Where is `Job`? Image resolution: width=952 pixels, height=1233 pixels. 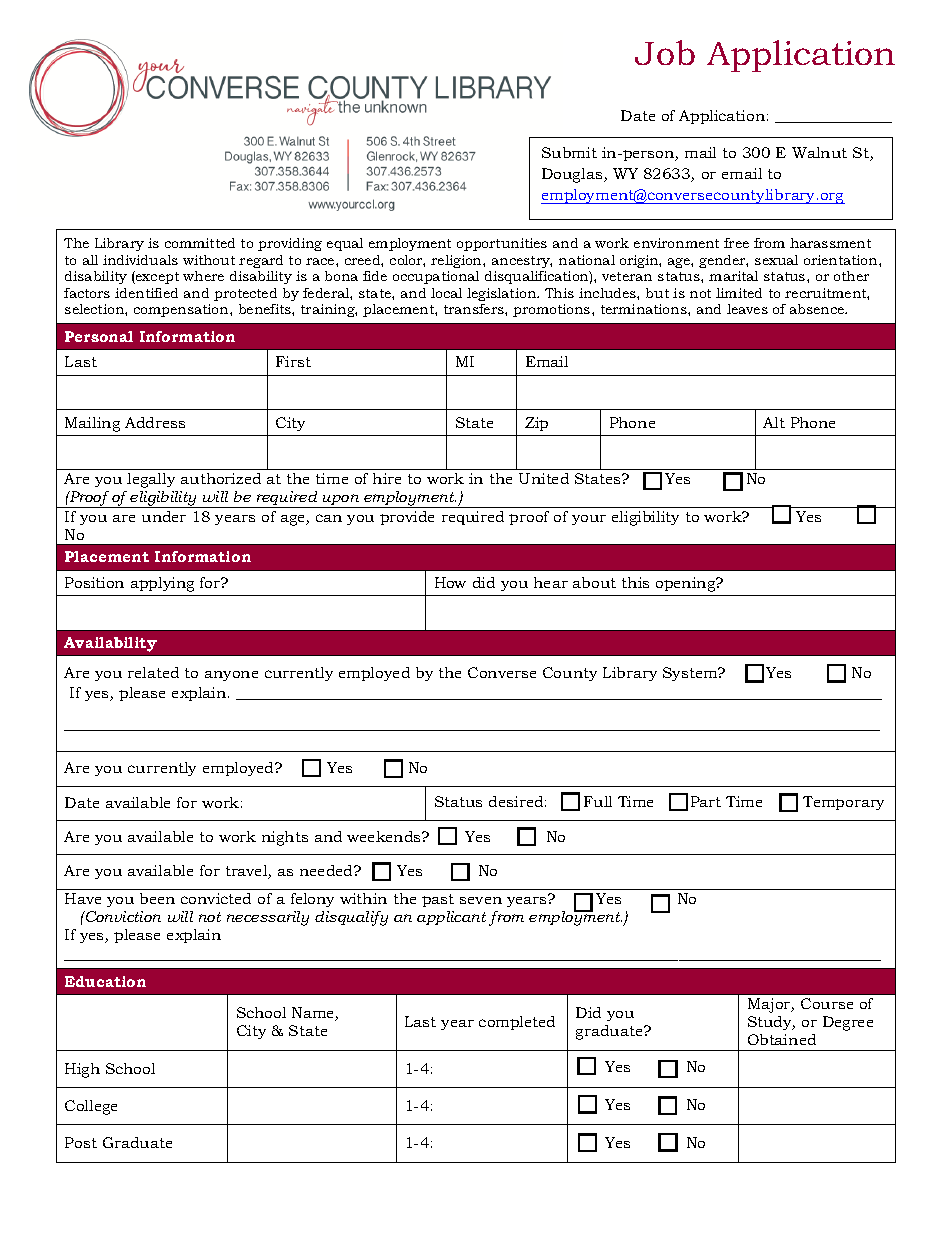 Job is located at coordinates (665, 52).
